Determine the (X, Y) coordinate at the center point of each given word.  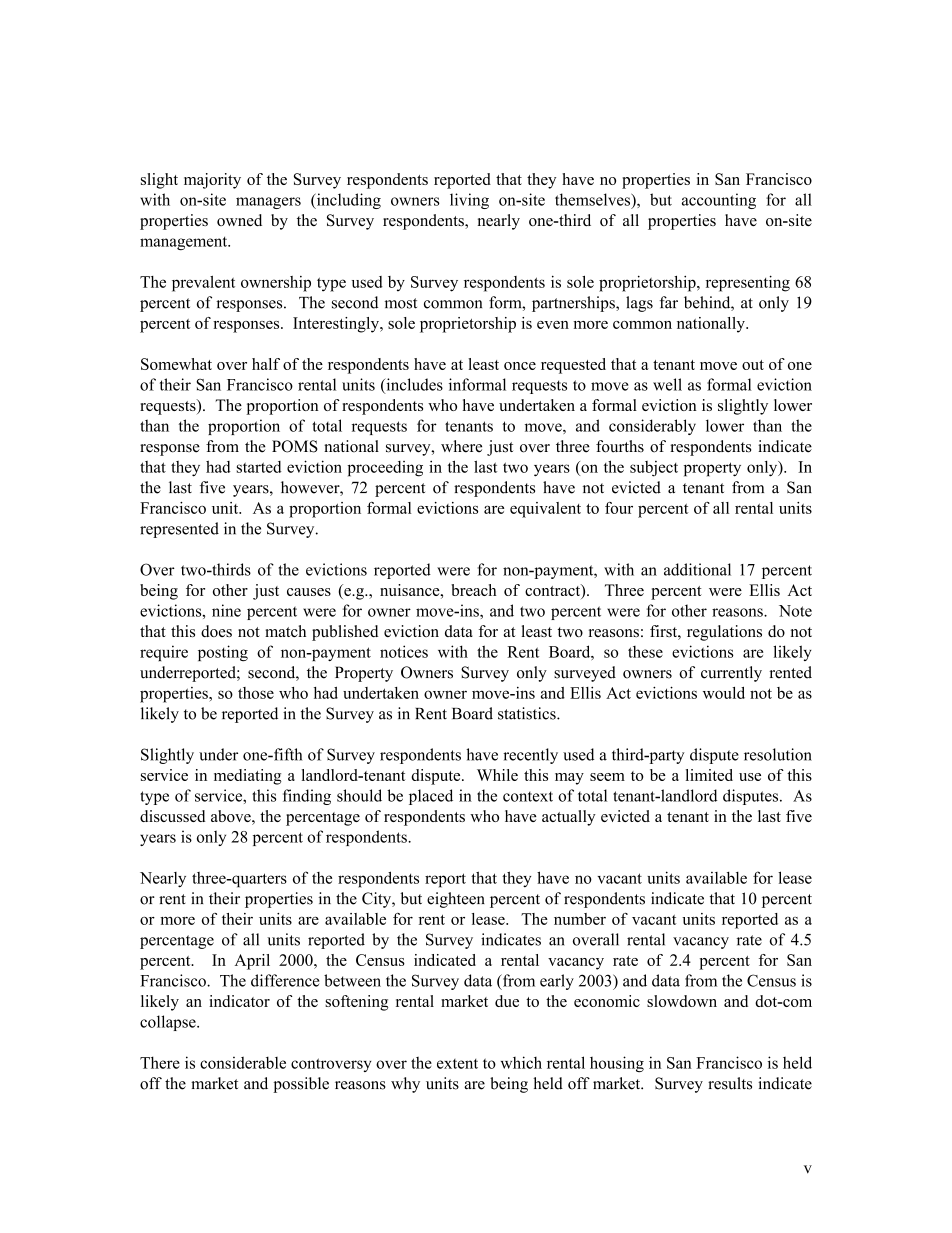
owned (239, 220)
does (216, 631)
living (469, 201)
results (730, 1083)
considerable (243, 1062)
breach (474, 590)
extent (457, 1064)
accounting (719, 201)
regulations (724, 633)
